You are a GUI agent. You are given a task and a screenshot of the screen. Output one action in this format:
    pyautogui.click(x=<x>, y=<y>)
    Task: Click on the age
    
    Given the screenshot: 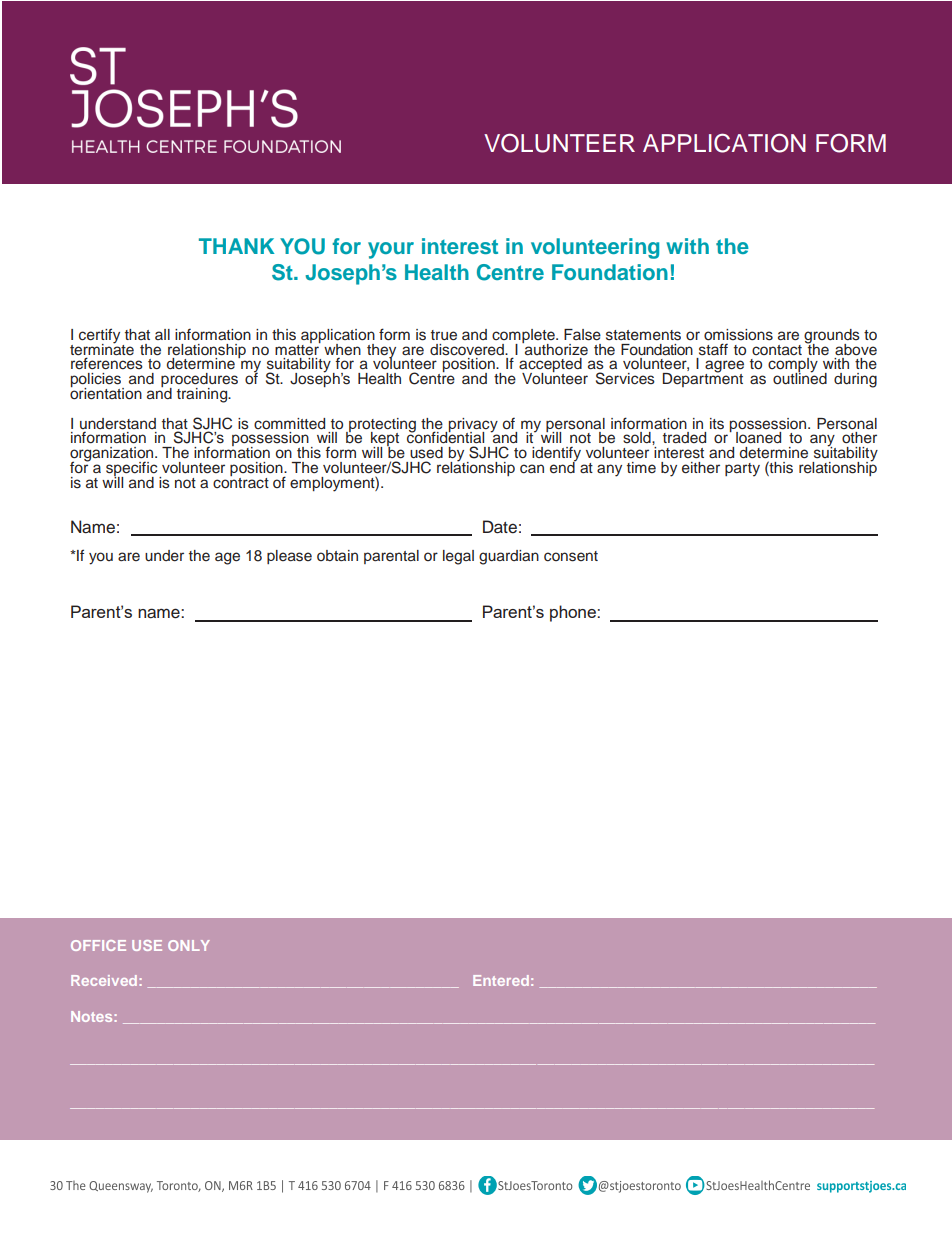 What is the action you would take?
    pyautogui.click(x=227, y=558)
